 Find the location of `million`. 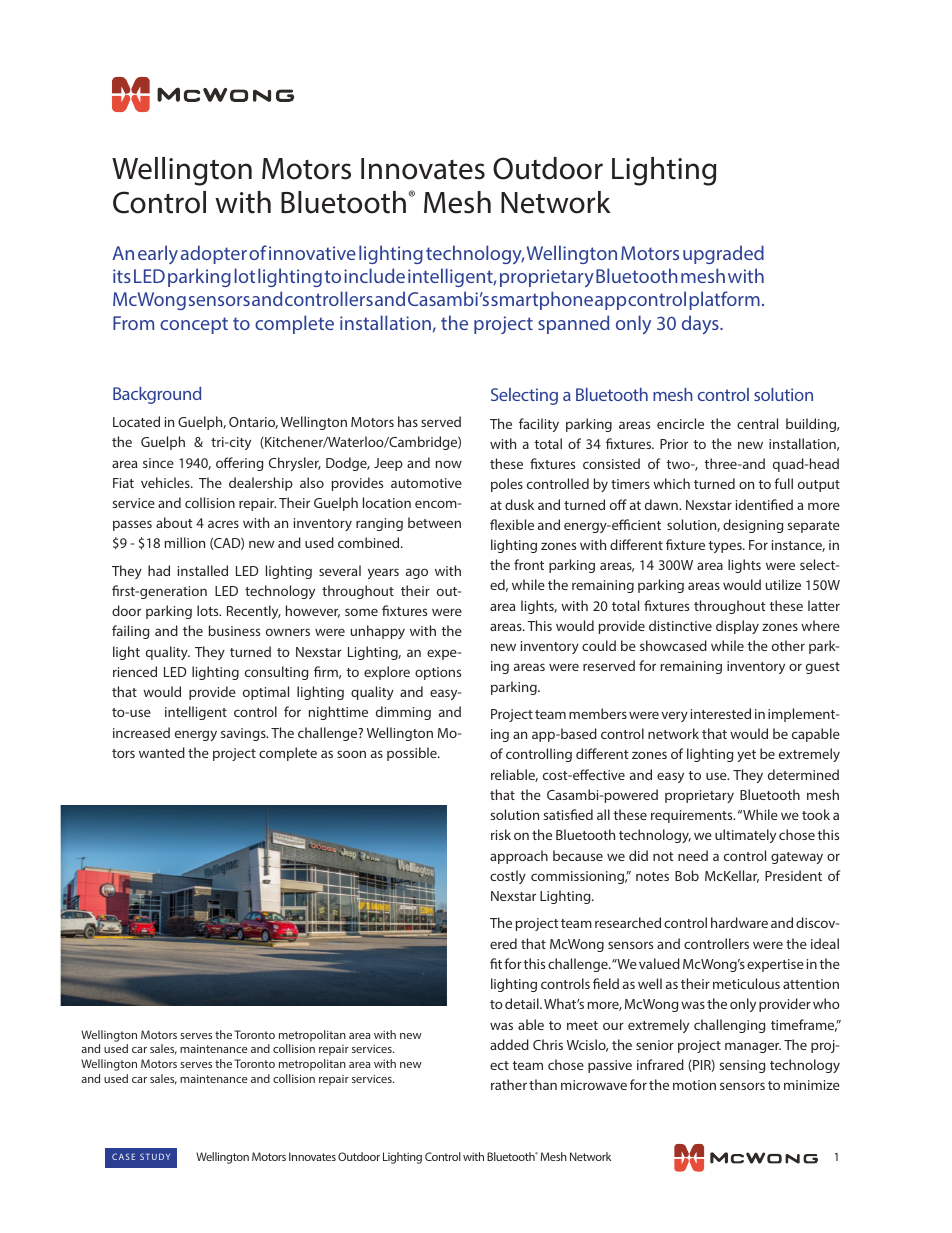

million is located at coordinates (185, 542).
